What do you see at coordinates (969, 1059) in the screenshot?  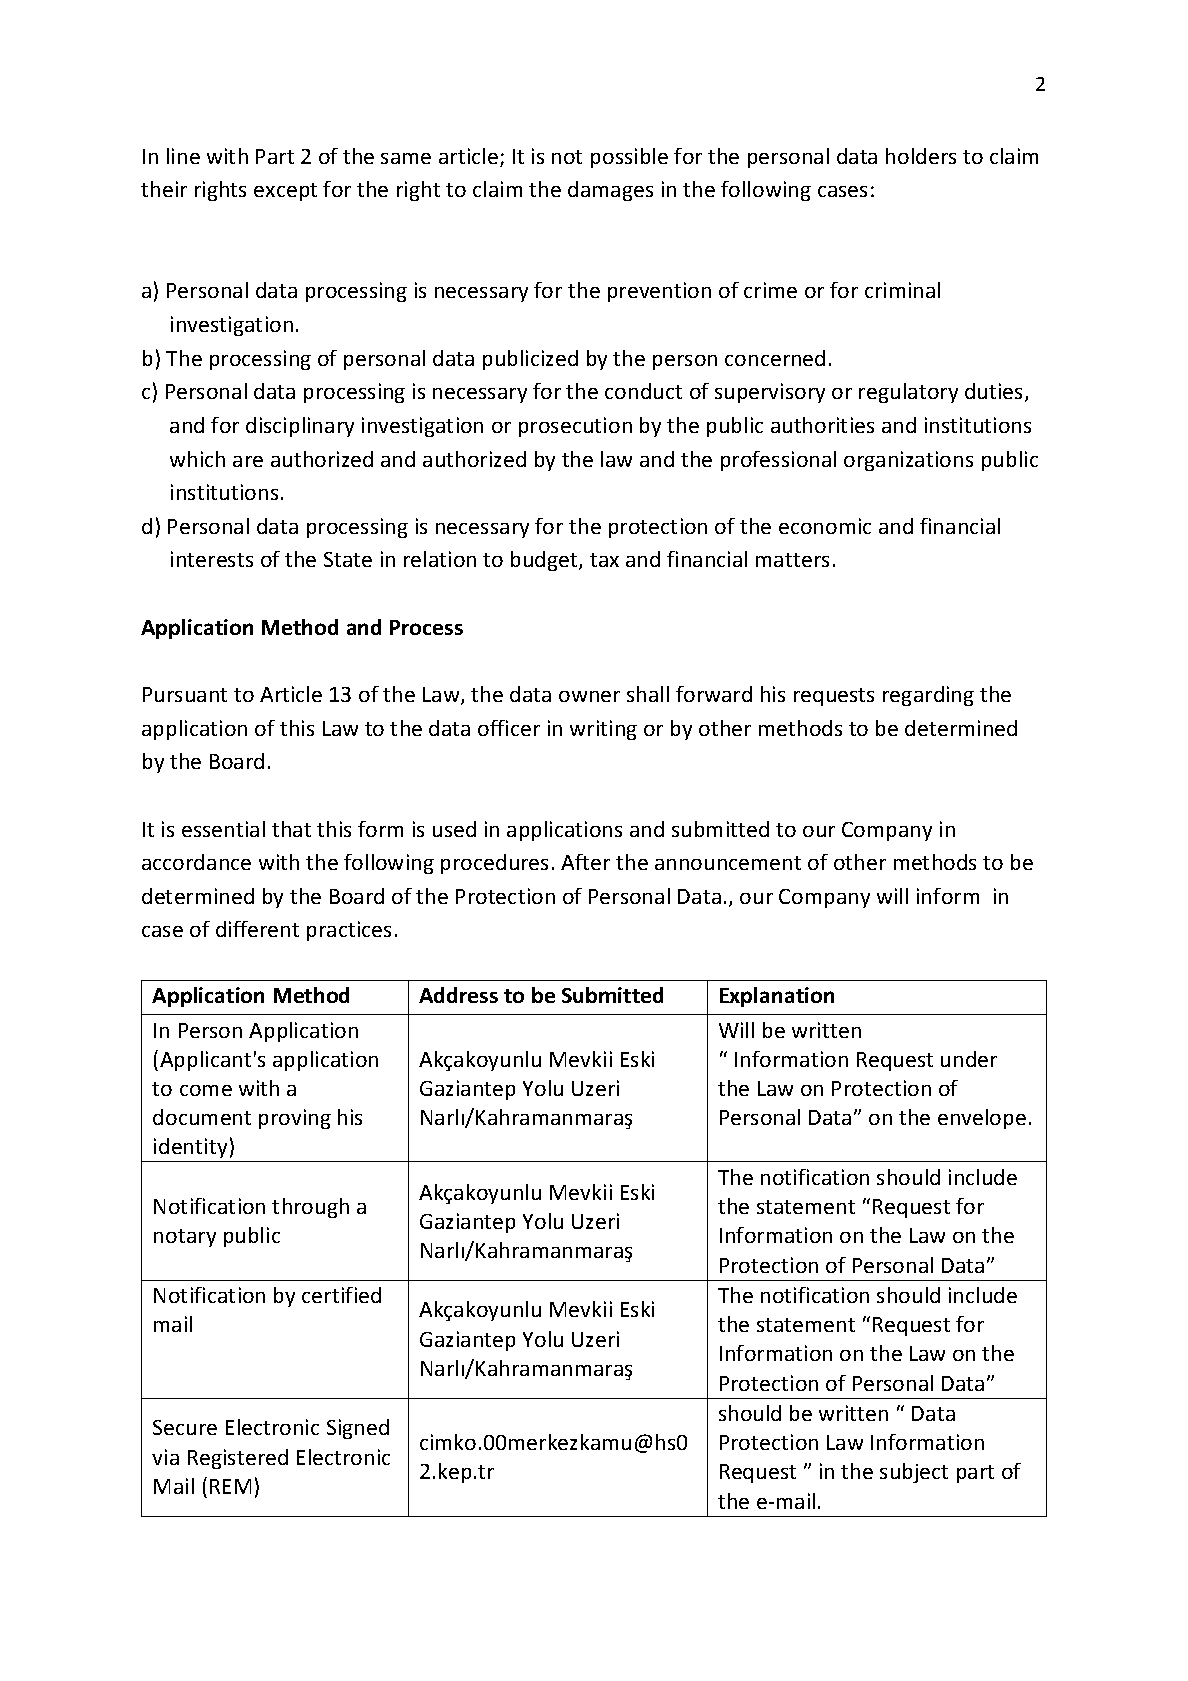 I see `under` at bounding box center [969, 1059].
